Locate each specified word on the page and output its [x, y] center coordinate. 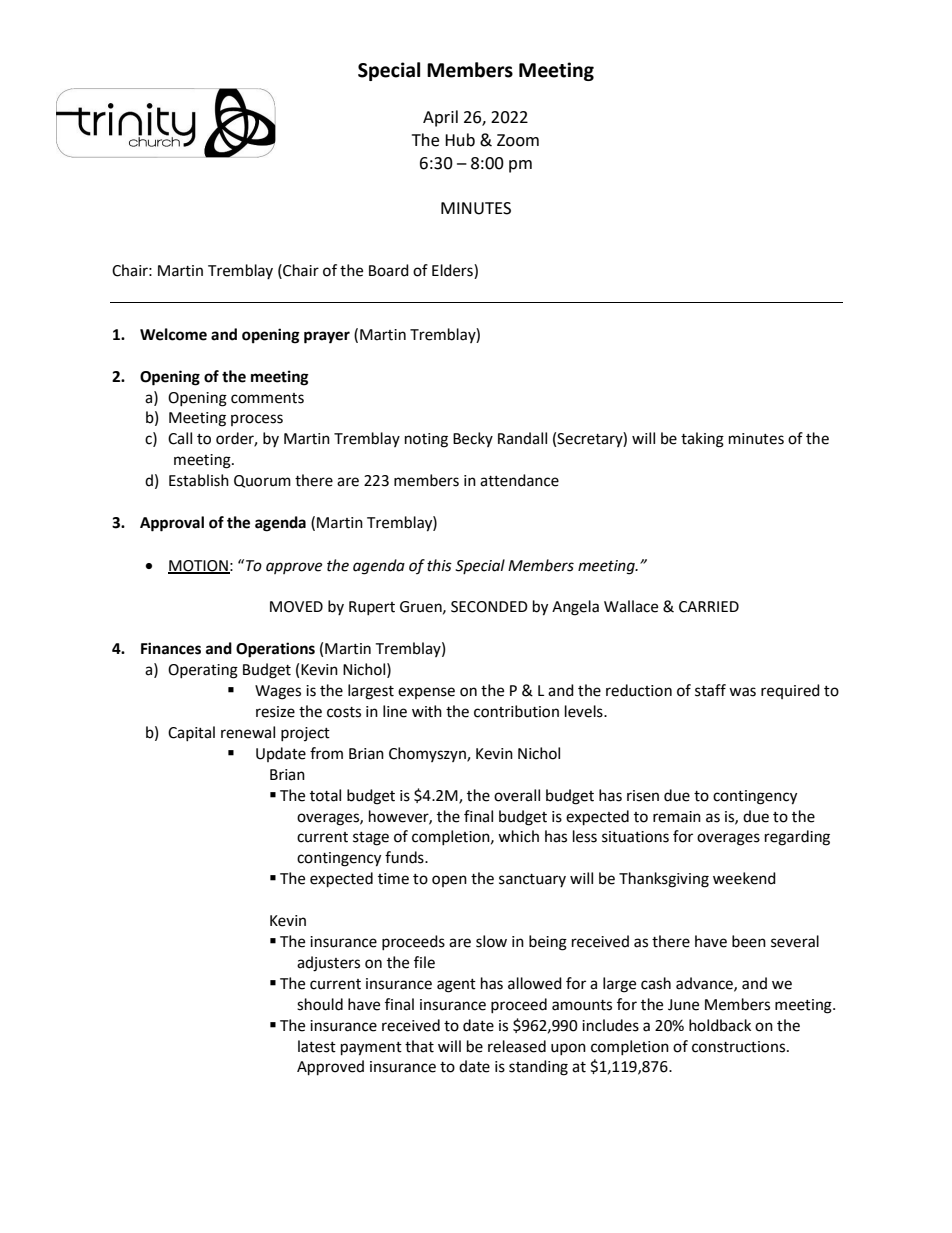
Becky [473, 439]
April [440, 118]
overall [517, 795]
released [517, 1046]
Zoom [518, 140]
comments [267, 398]
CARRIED [709, 607]
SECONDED [489, 607]
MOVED [296, 607]
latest [317, 1046]
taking [702, 440]
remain [677, 817]
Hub [460, 140]
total [325, 795]
